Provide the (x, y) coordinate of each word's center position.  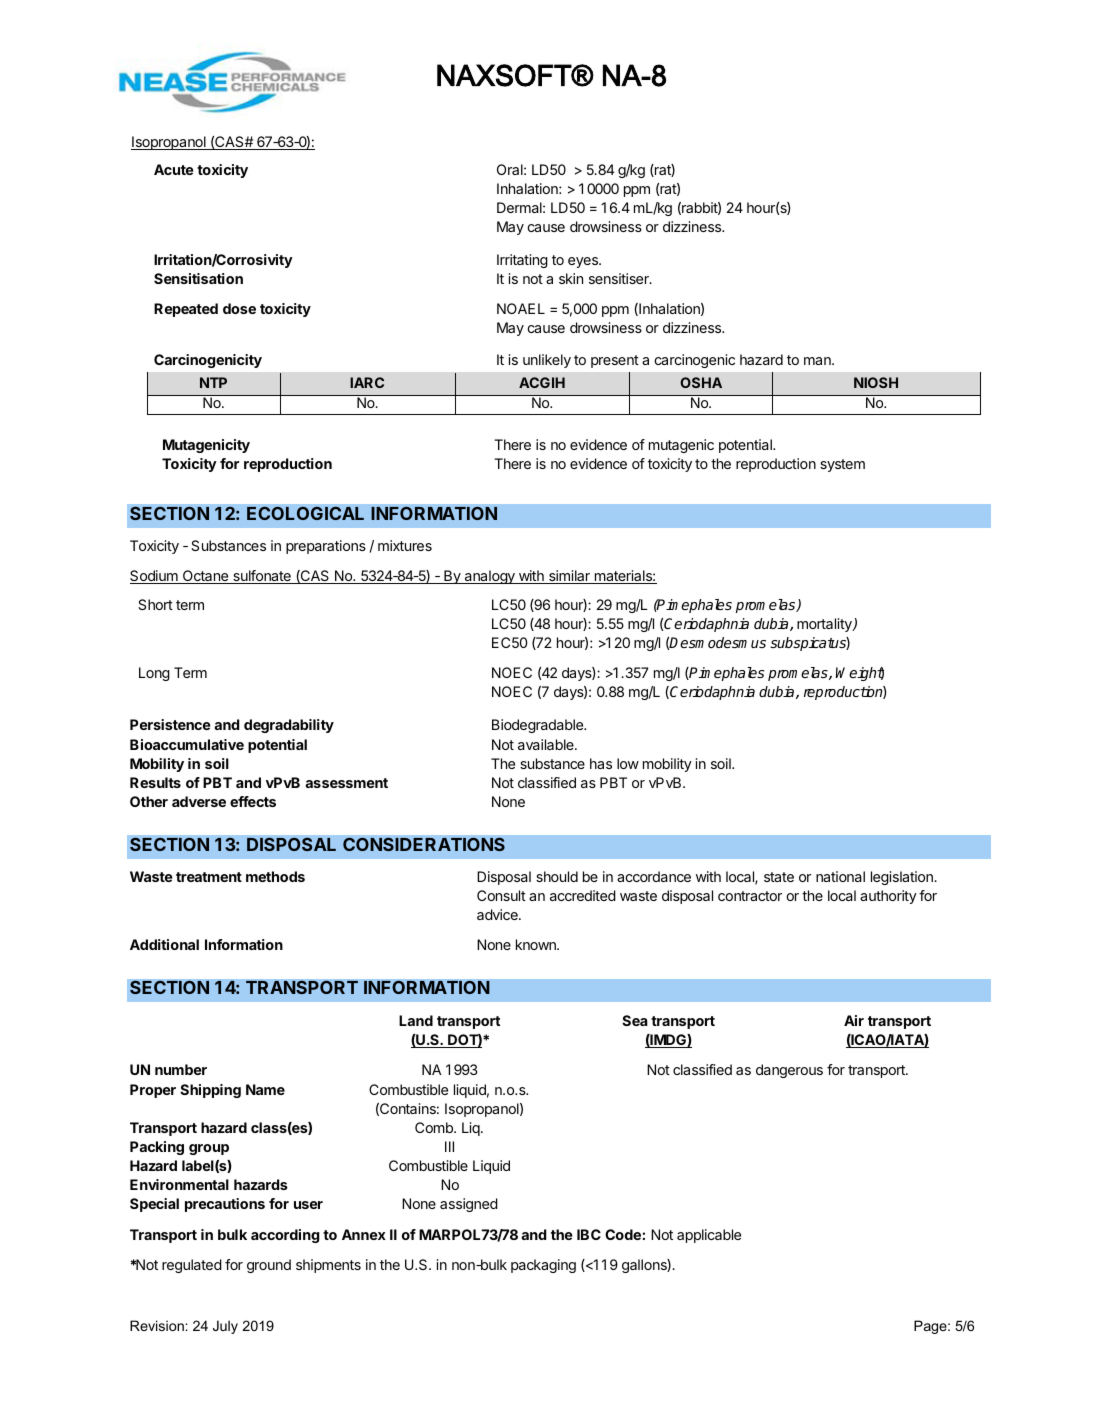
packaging (543, 1266)
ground (269, 1266)
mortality (825, 625)
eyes (584, 262)
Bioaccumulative (187, 744)
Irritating (522, 261)
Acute (173, 169)
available (547, 744)
